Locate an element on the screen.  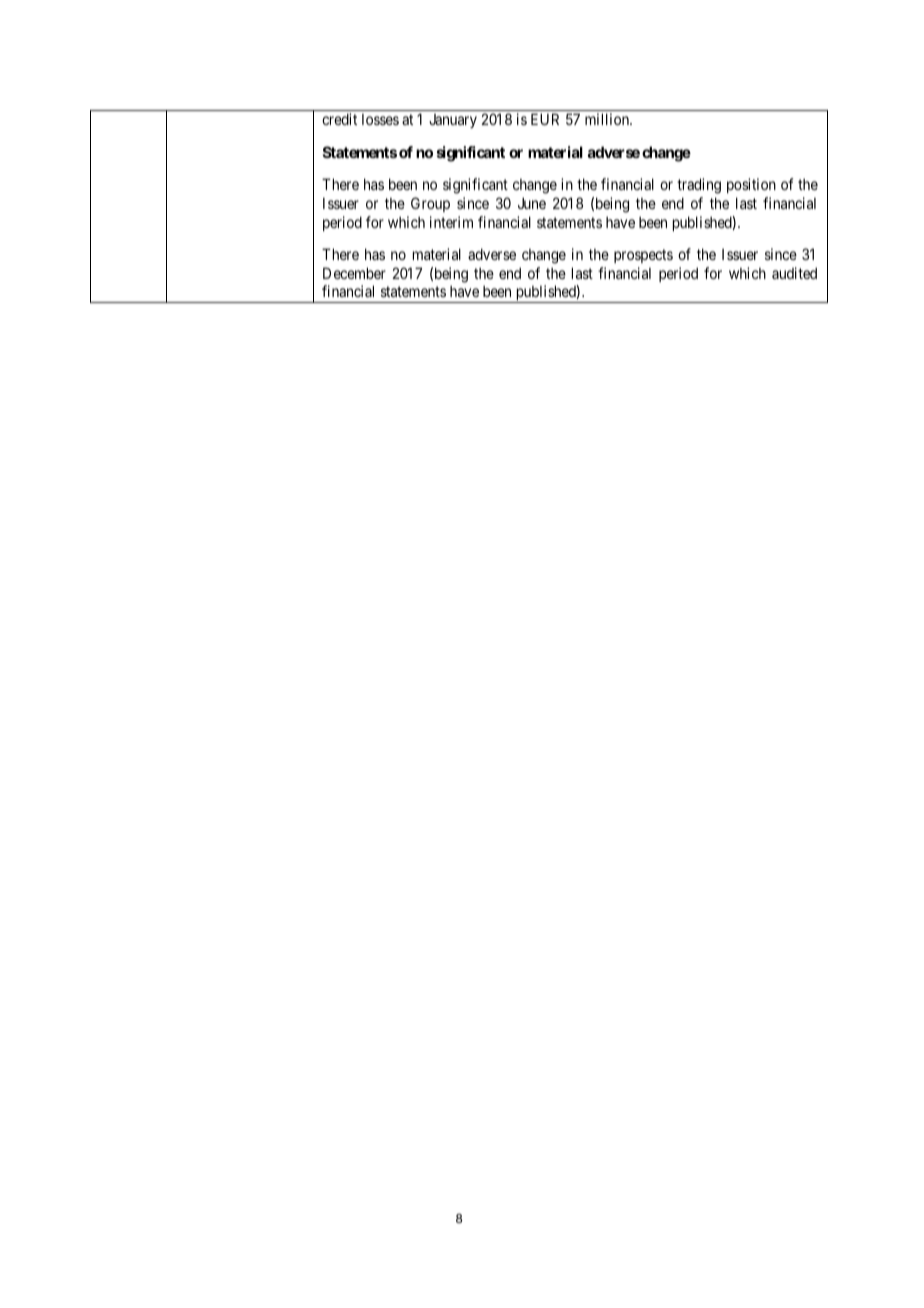
Group is located at coordinates (430, 204).
